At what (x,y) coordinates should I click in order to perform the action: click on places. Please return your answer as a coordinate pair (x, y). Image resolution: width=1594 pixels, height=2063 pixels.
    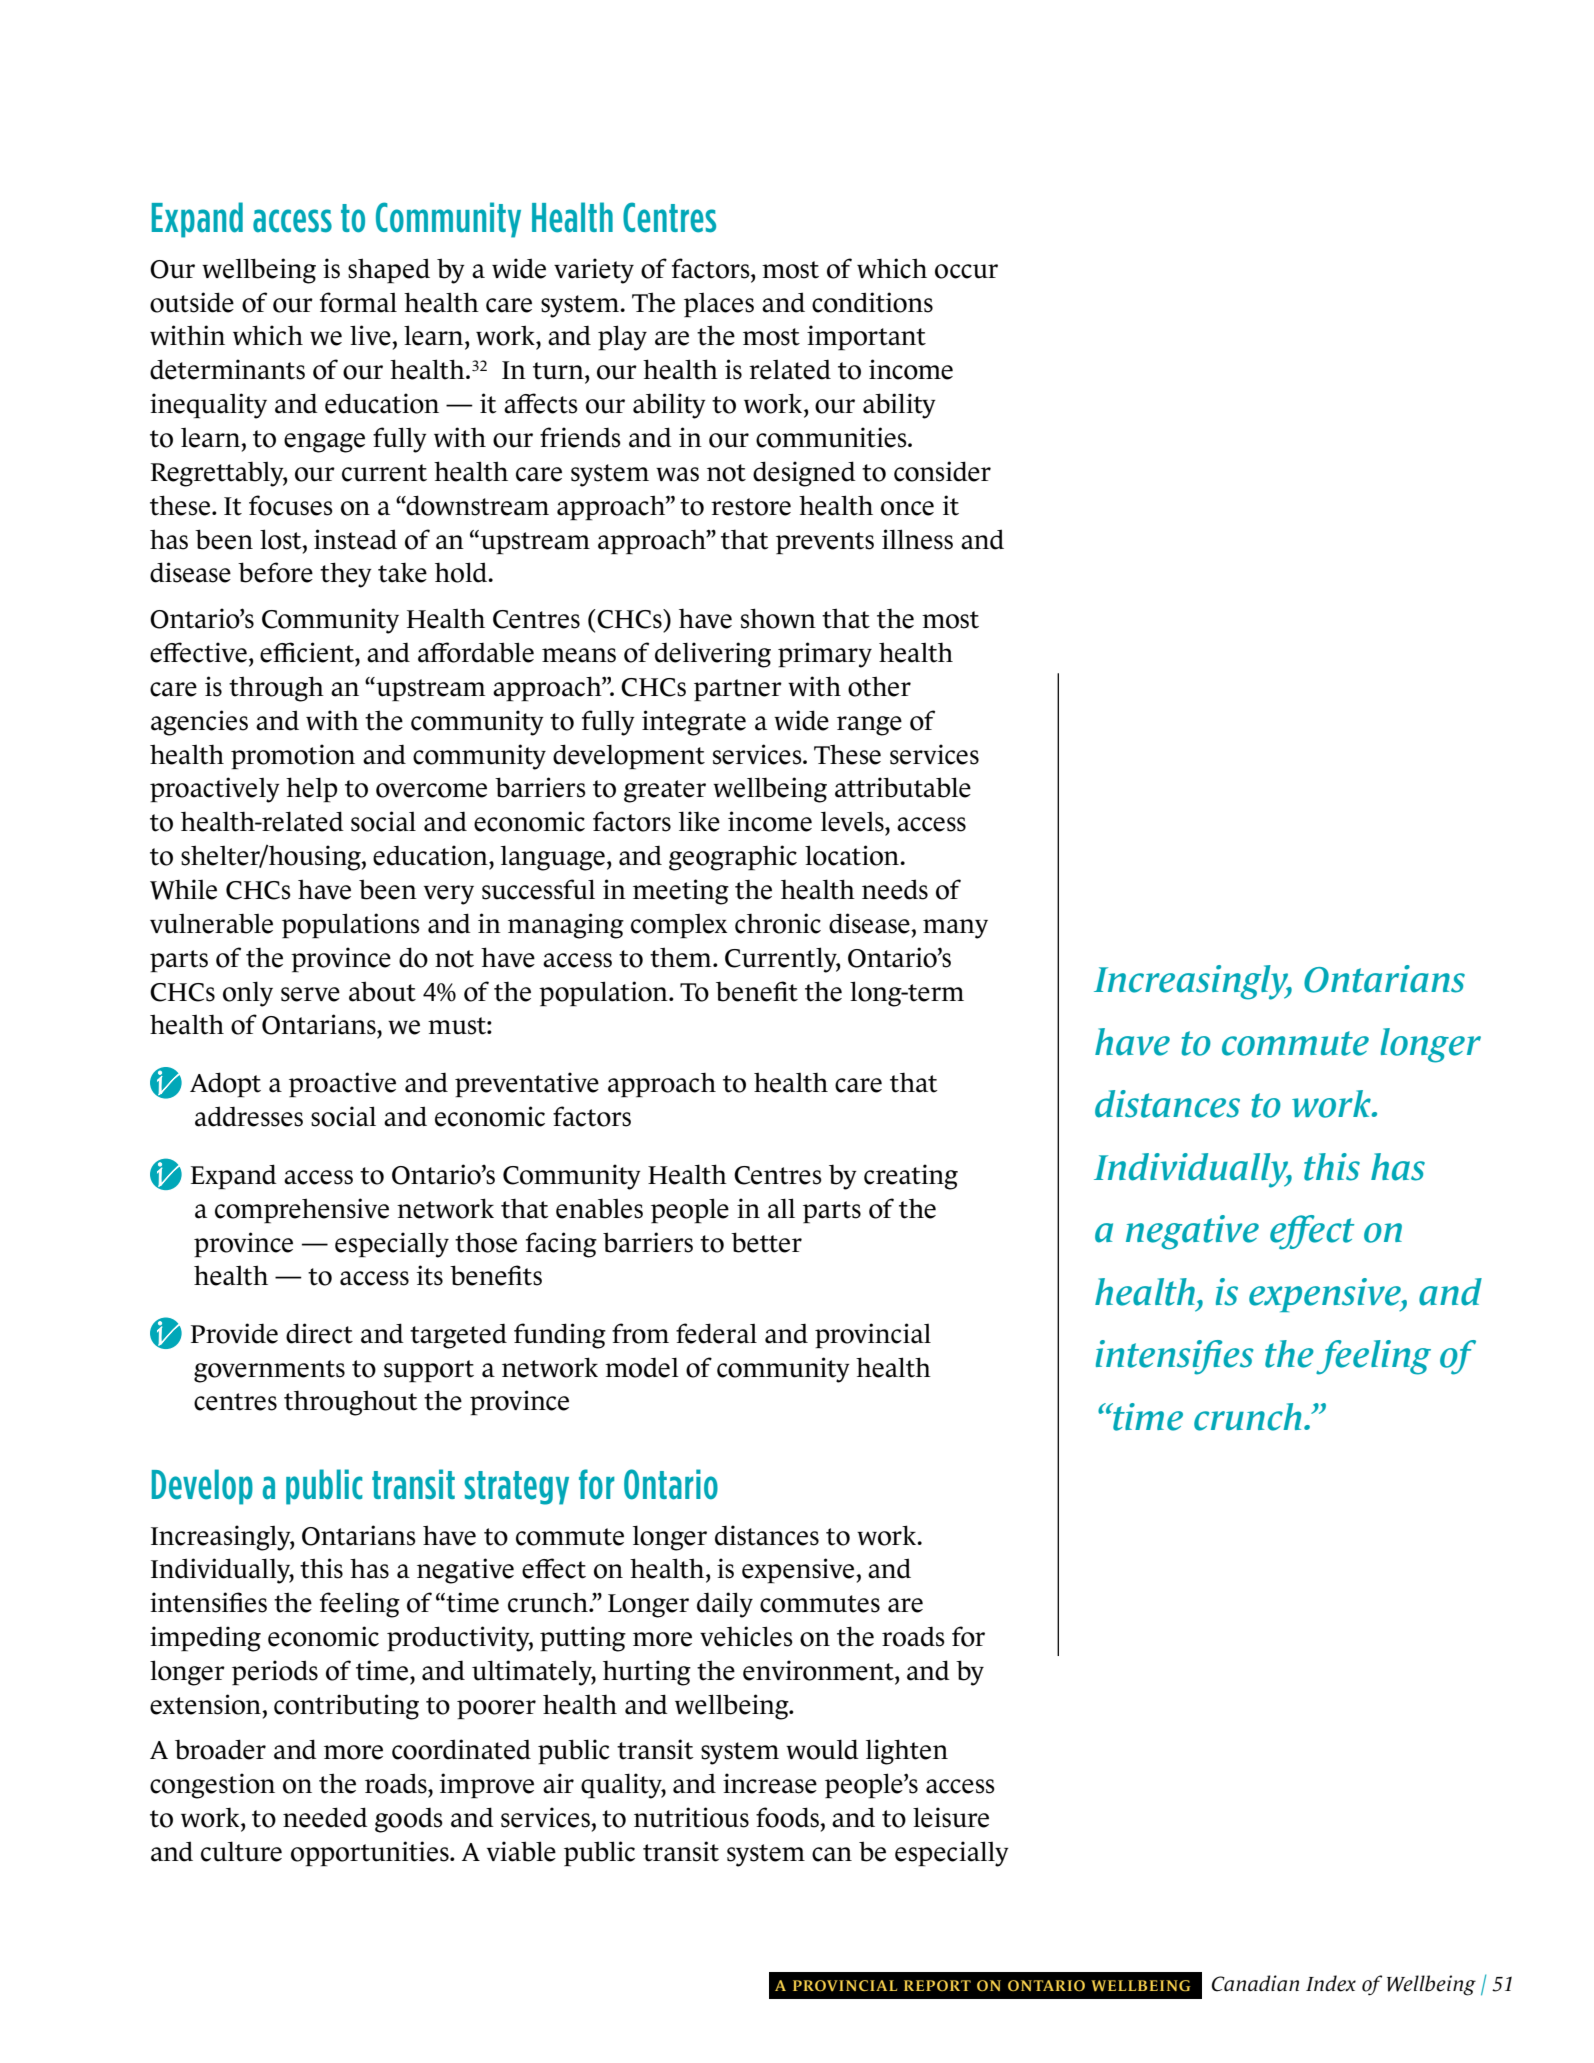
    Looking at the image, I should click on (719, 305).
